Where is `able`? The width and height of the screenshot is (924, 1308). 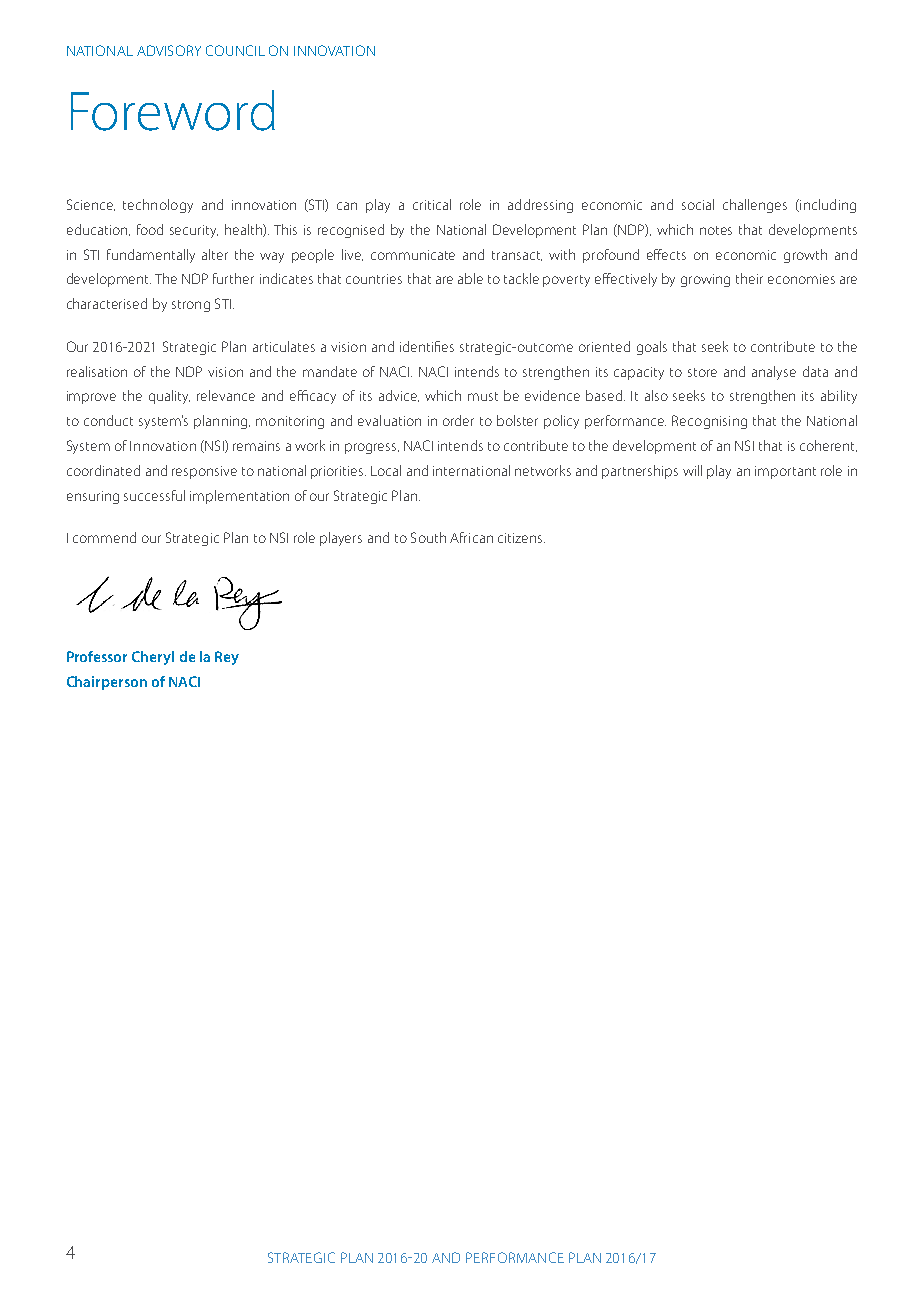 able is located at coordinates (470, 278).
